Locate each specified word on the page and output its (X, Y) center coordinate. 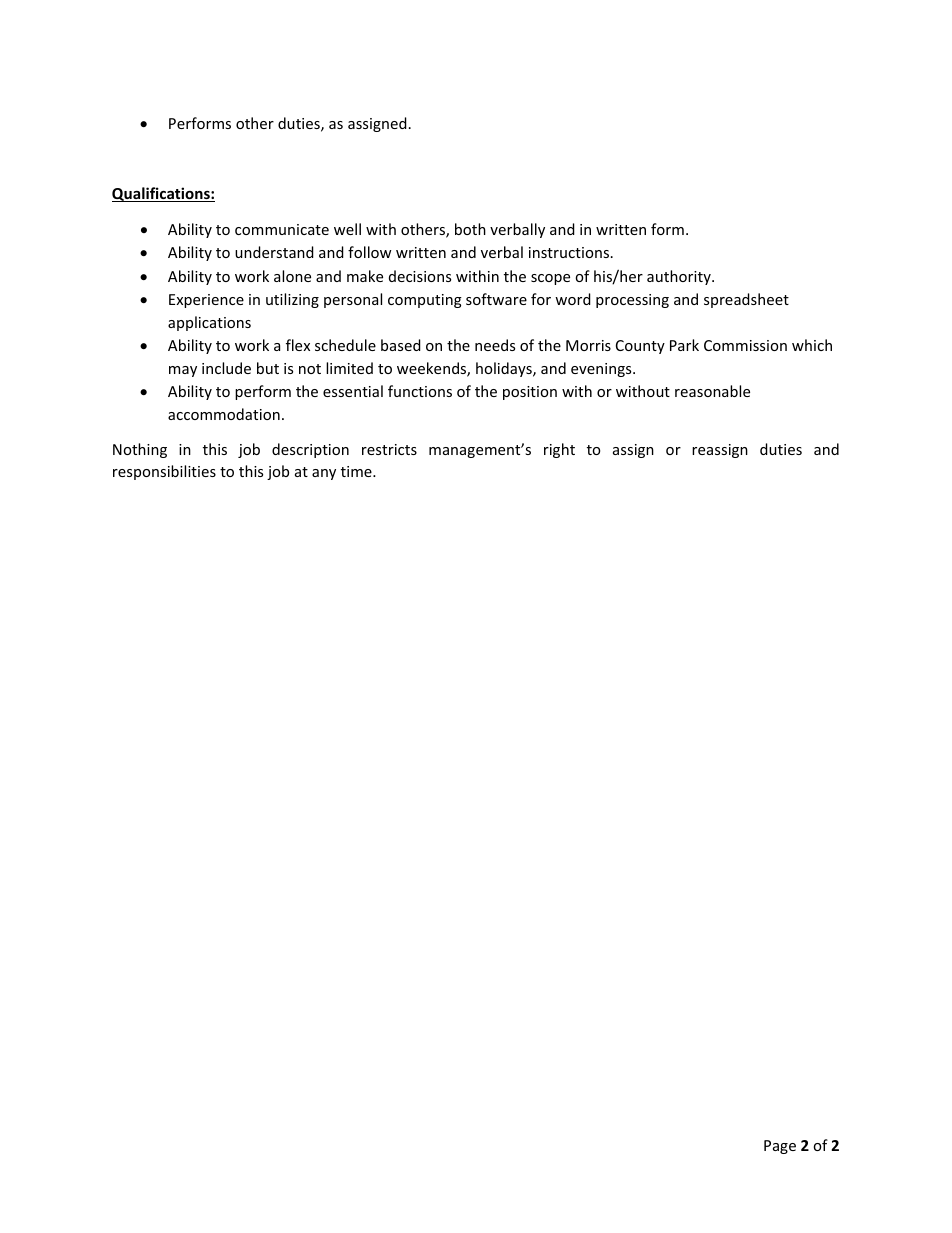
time (357, 471)
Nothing (140, 450)
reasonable (712, 391)
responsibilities (164, 472)
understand (274, 252)
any (324, 474)
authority (680, 277)
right (559, 450)
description (310, 450)
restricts (389, 449)
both (470, 229)
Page (780, 1147)
